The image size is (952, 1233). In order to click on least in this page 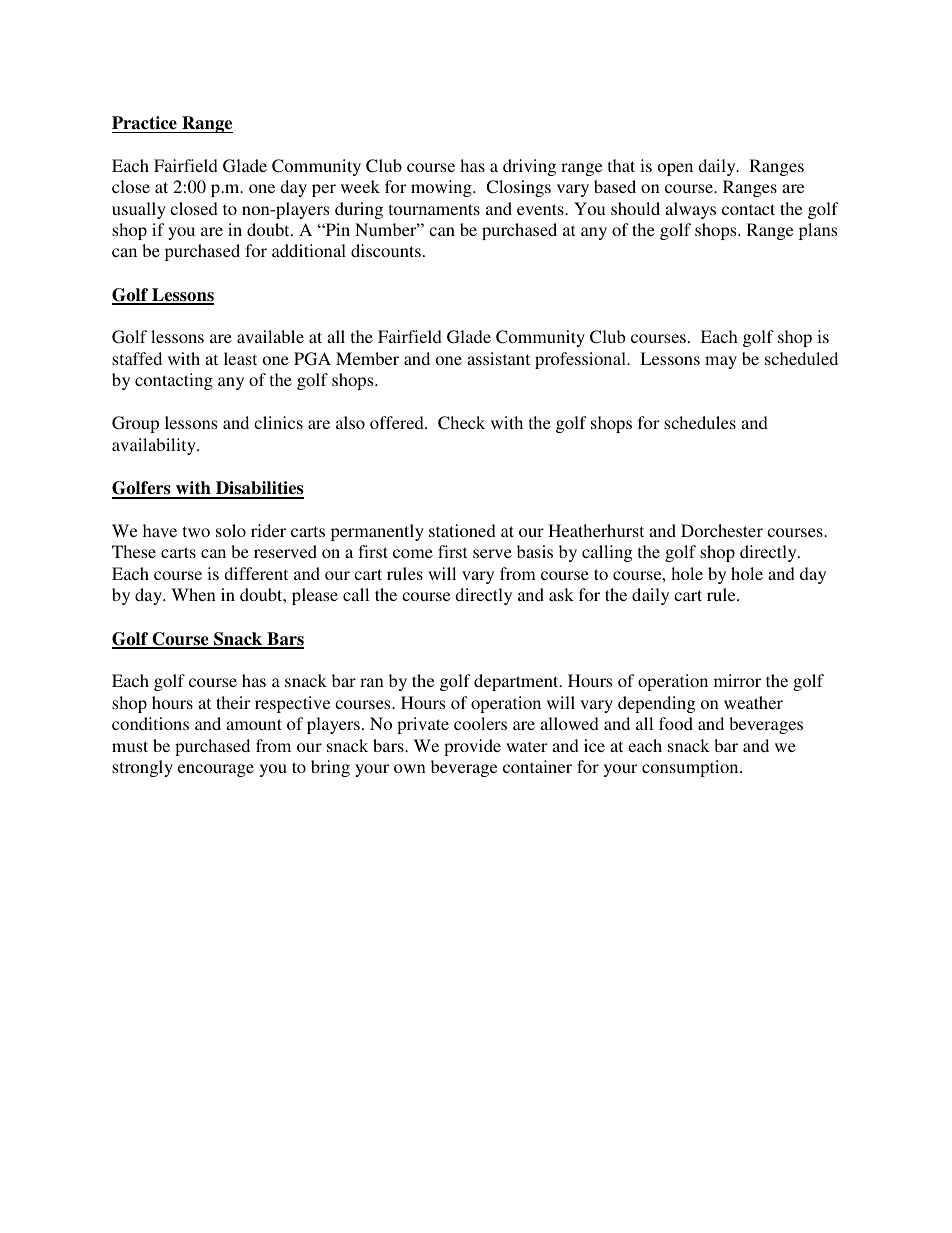, I will do `click(240, 358)`.
